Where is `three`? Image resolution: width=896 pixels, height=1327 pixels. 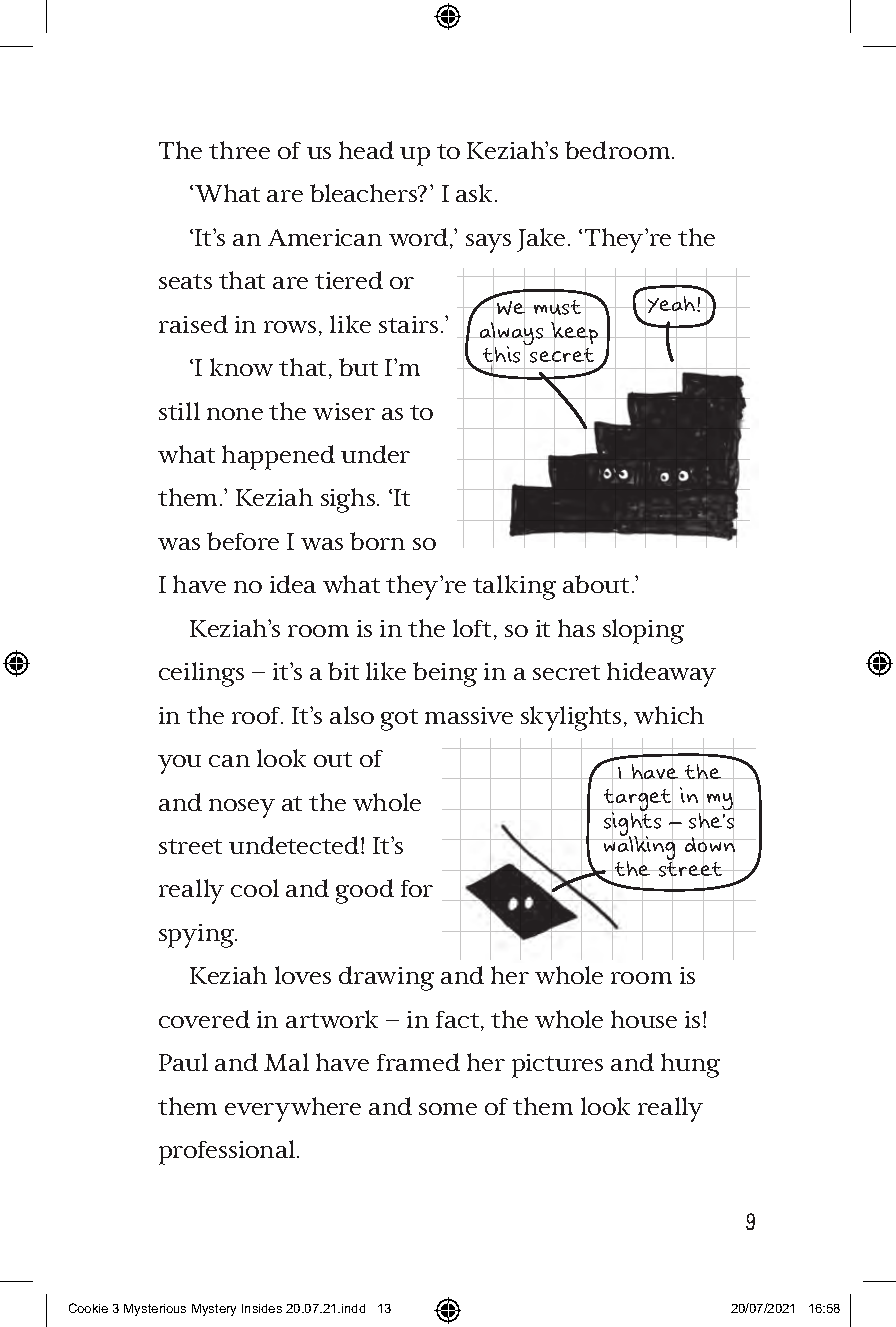 three is located at coordinates (239, 150).
